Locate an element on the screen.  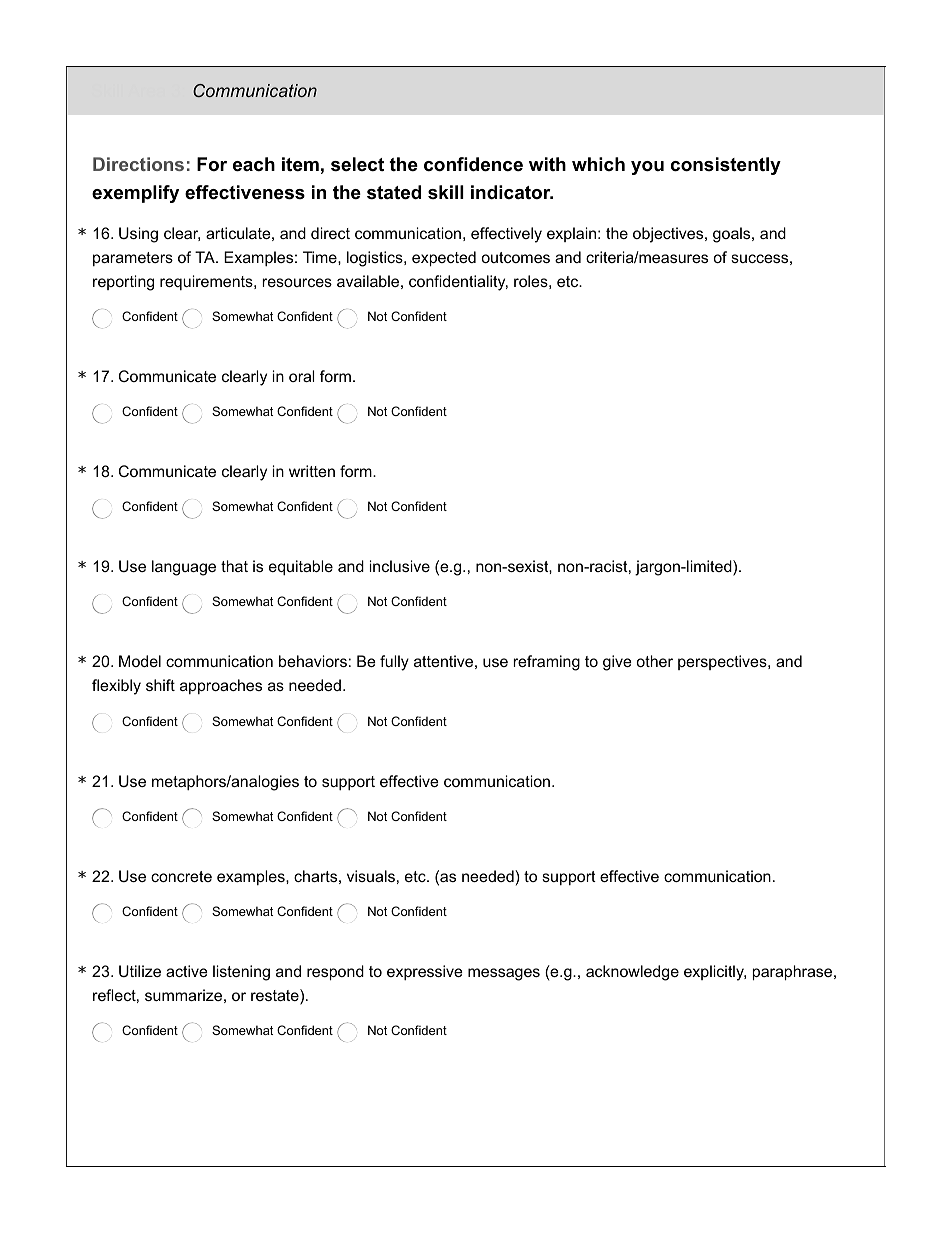
approaches is located at coordinates (221, 686).
